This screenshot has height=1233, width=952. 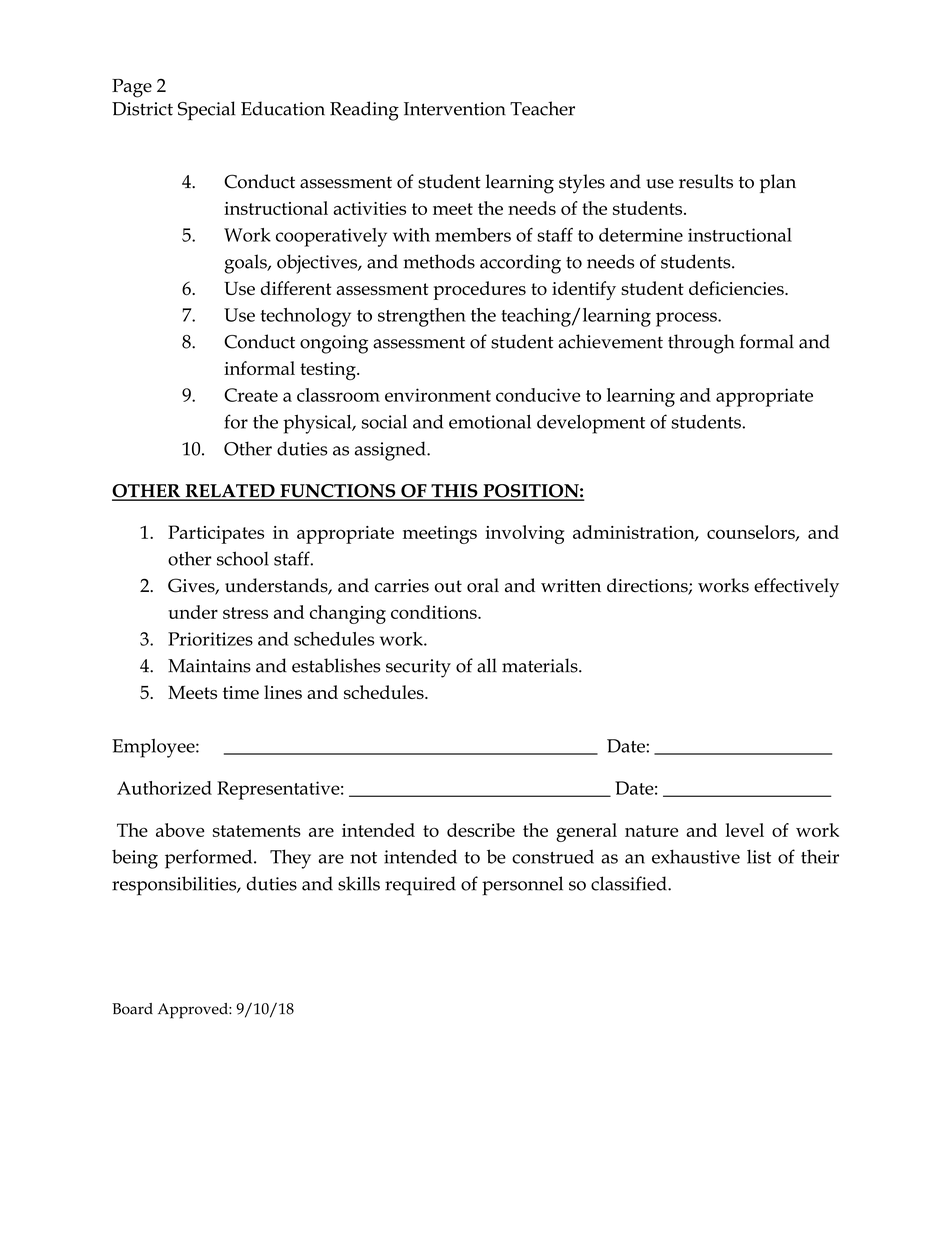 What do you see at coordinates (455, 109) in the screenshot?
I see `Intervention` at bounding box center [455, 109].
